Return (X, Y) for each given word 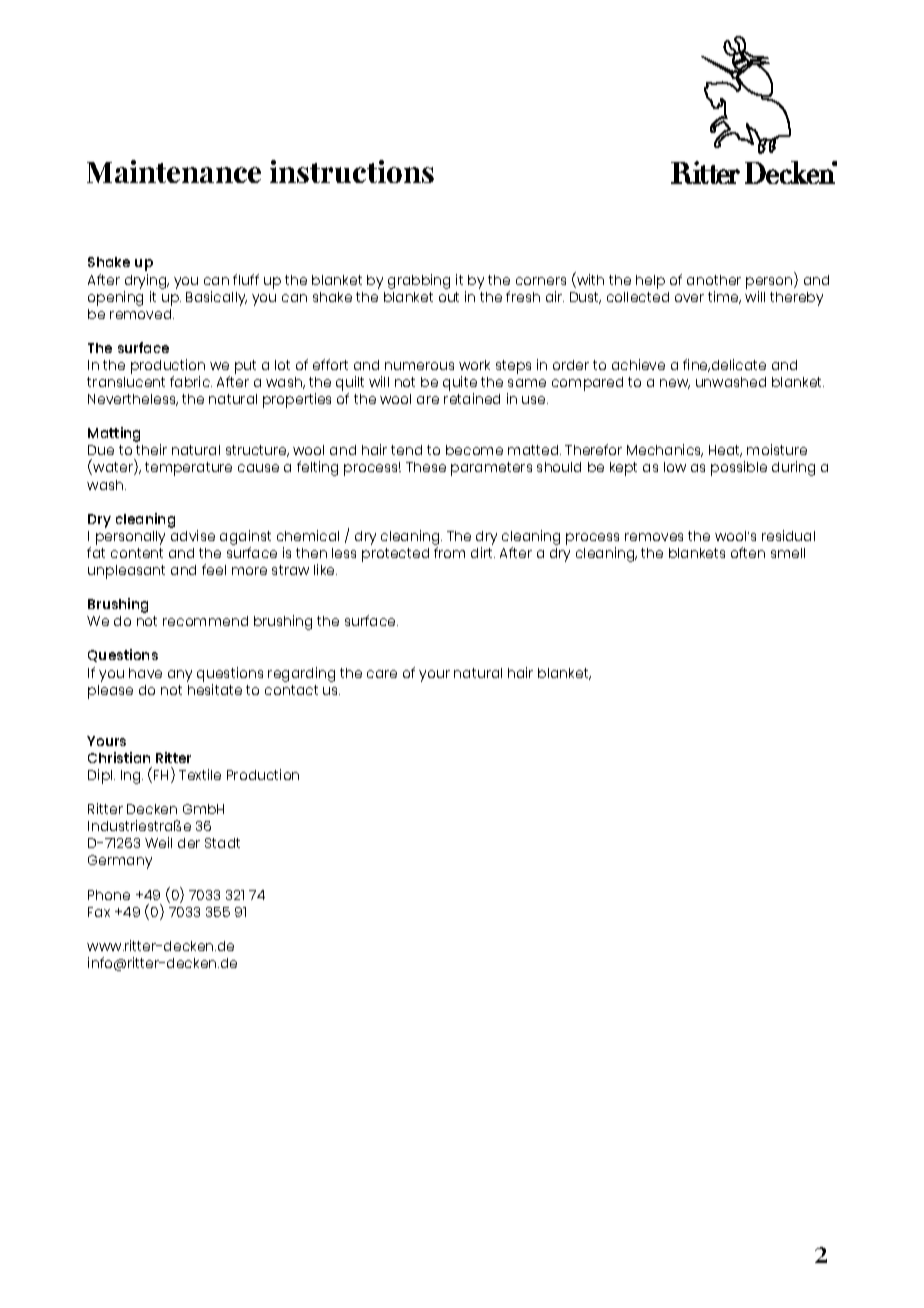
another (714, 280)
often (748, 552)
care (382, 674)
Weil (158, 842)
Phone (109, 895)
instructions (352, 171)
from (449, 552)
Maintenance (174, 171)
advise (193, 535)
